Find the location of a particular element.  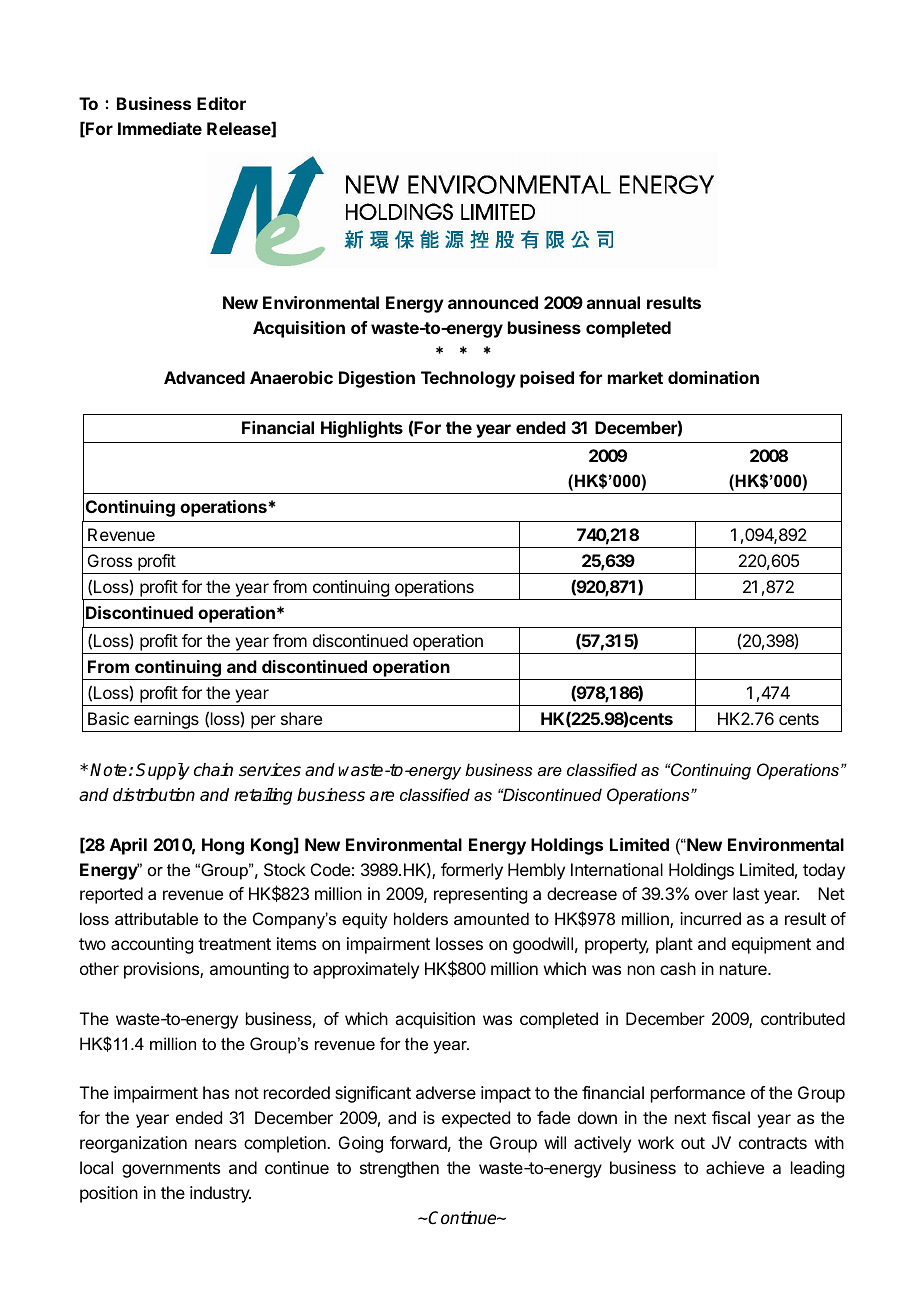

nears is located at coordinates (216, 1144).
